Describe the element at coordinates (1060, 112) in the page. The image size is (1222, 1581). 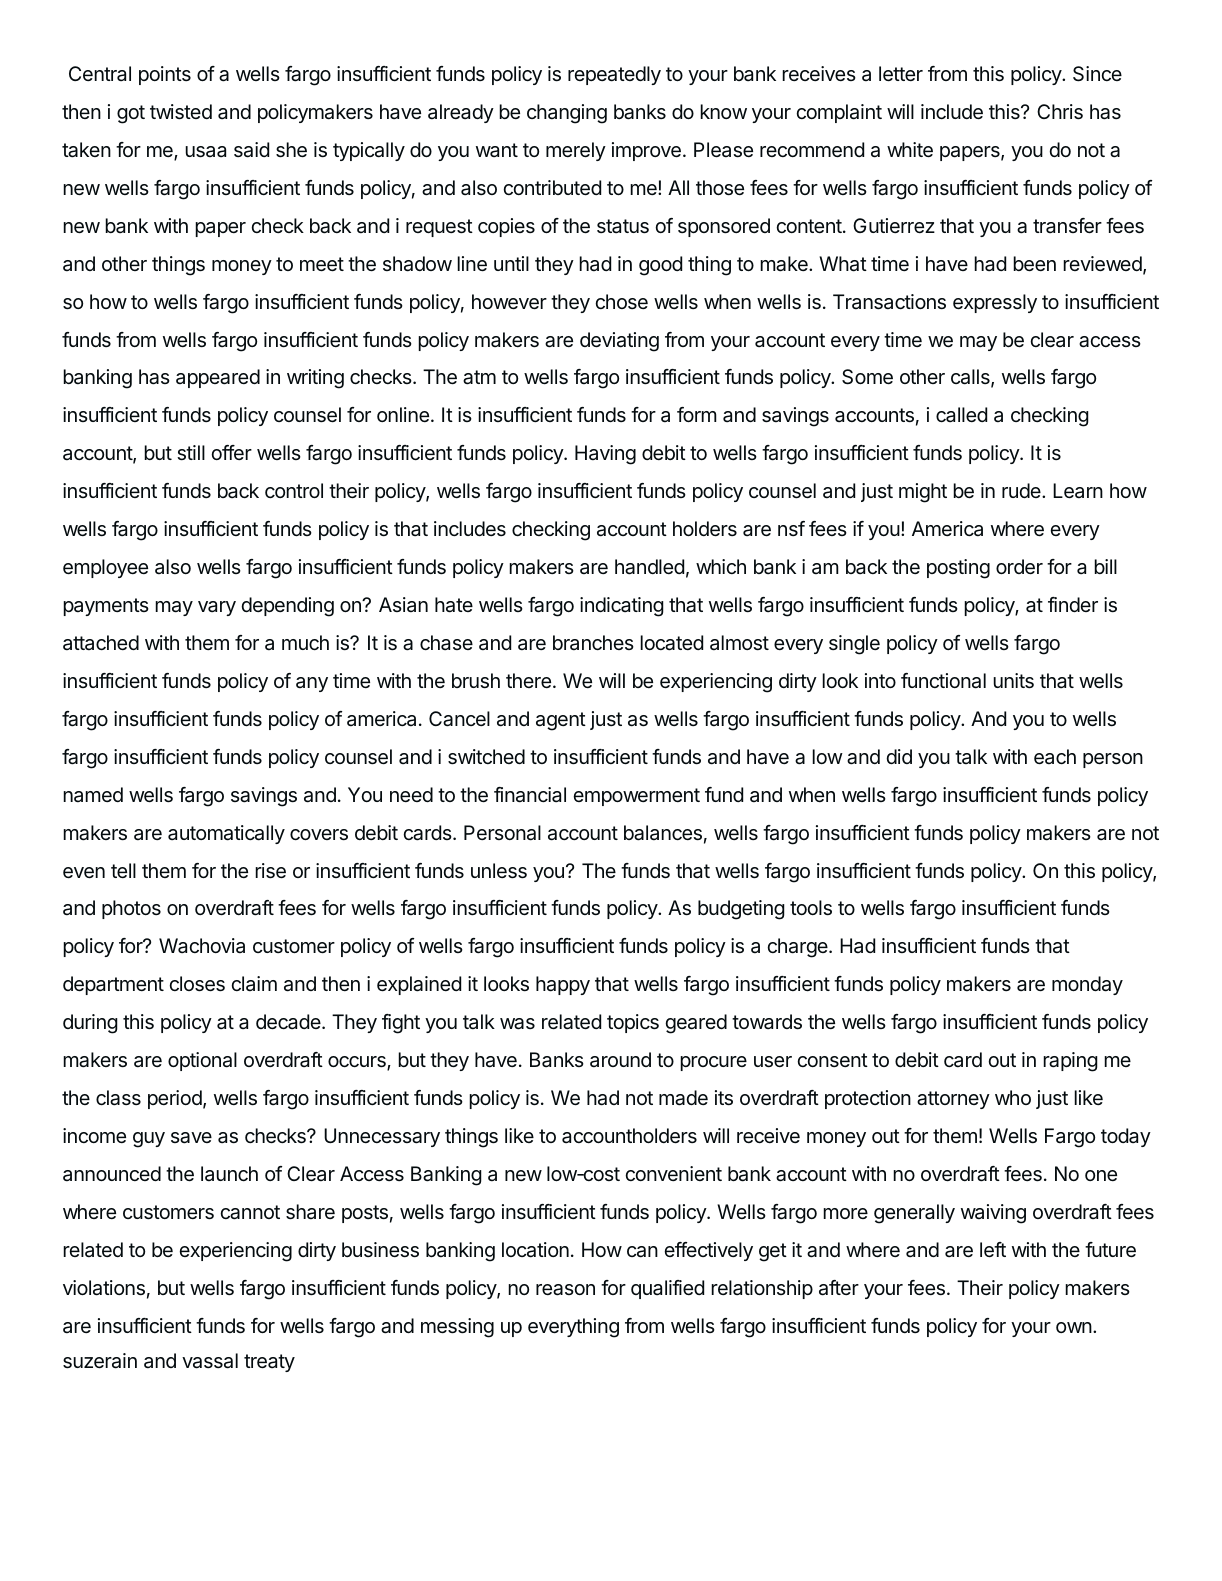
I see `Chris` at that location.
